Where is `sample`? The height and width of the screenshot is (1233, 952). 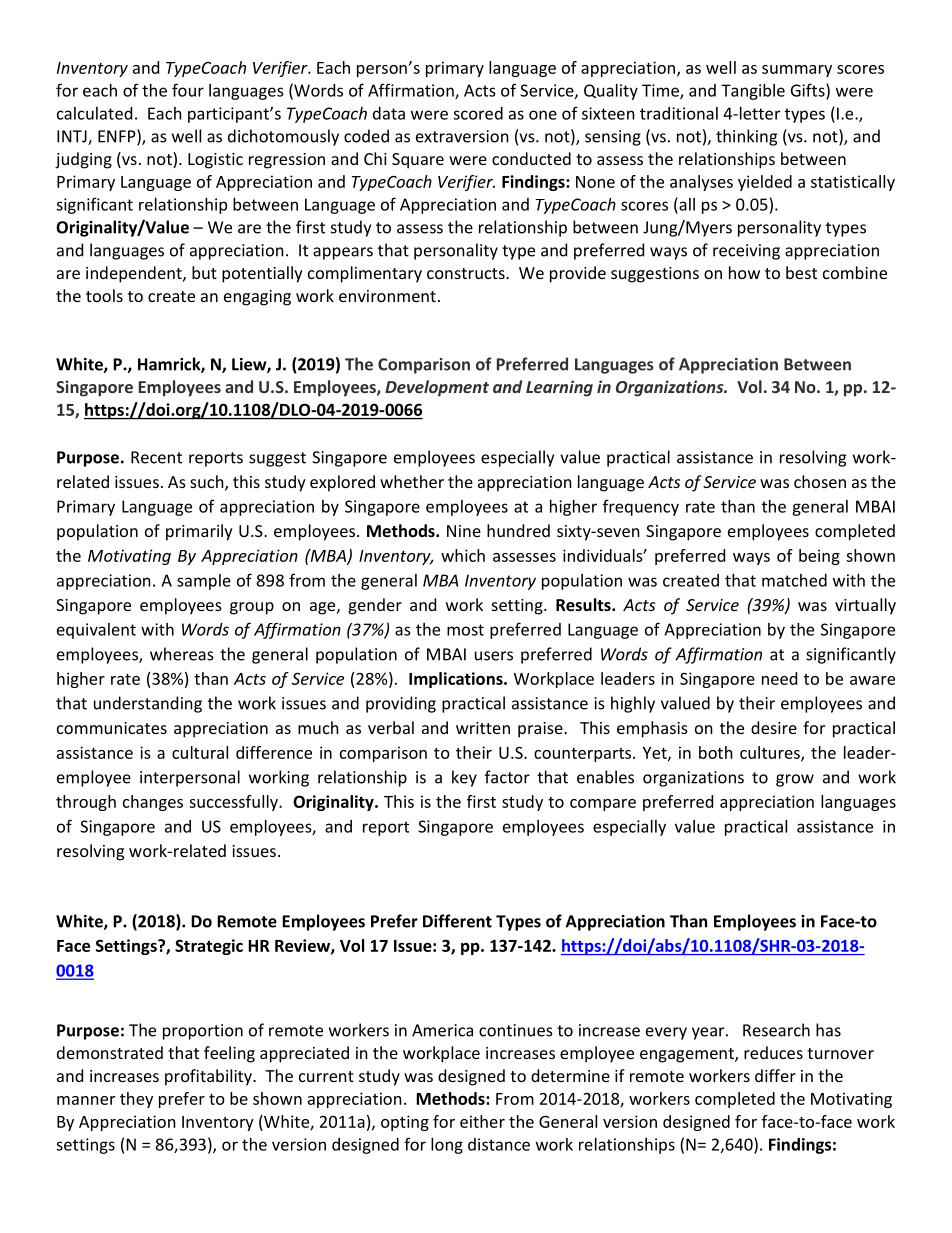 sample is located at coordinates (204, 582).
